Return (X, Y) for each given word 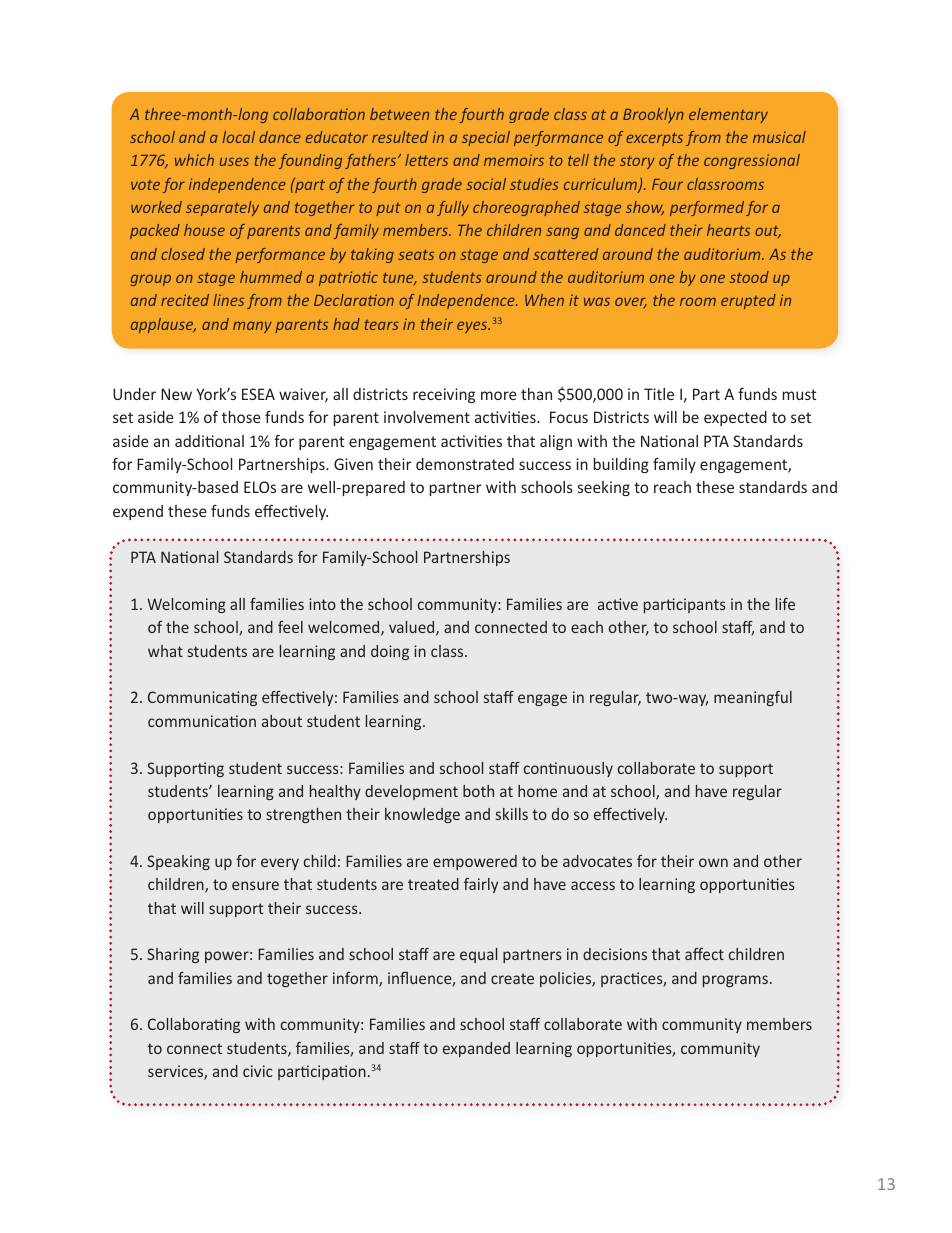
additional (209, 441)
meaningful (753, 698)
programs (735, 981)
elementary (728, 115)
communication (202, 721)
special (486, 138)
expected (735, 418)
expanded (476, 1049)
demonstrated (465, 464)
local (239, 137)
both (478, 791)
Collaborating (194, 1025)
